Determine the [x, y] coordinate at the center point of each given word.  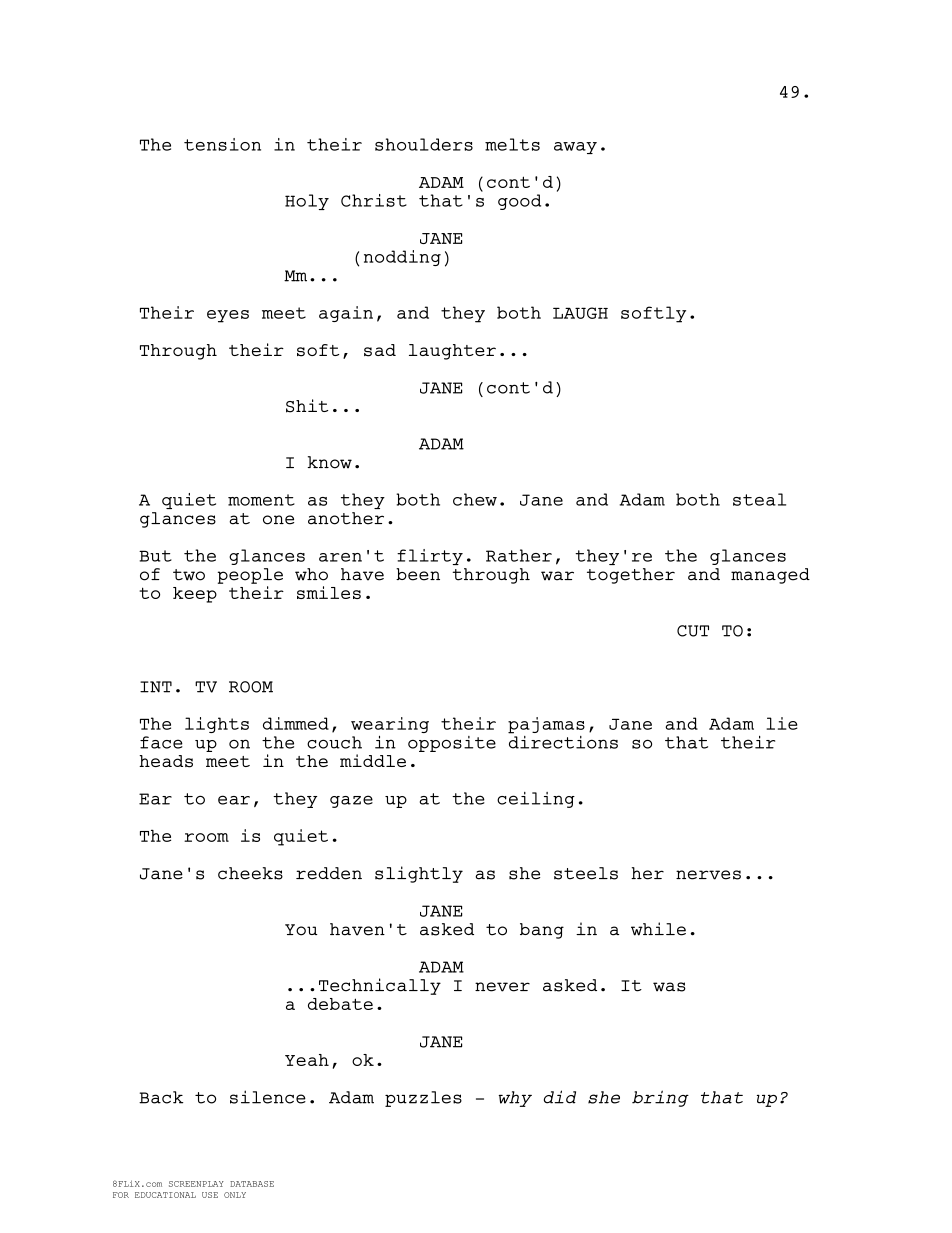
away [575, 148]
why [515, 1099]
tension [222, 144]
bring [660, 1098]
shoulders [424, 144]
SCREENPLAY [196, 1184]
